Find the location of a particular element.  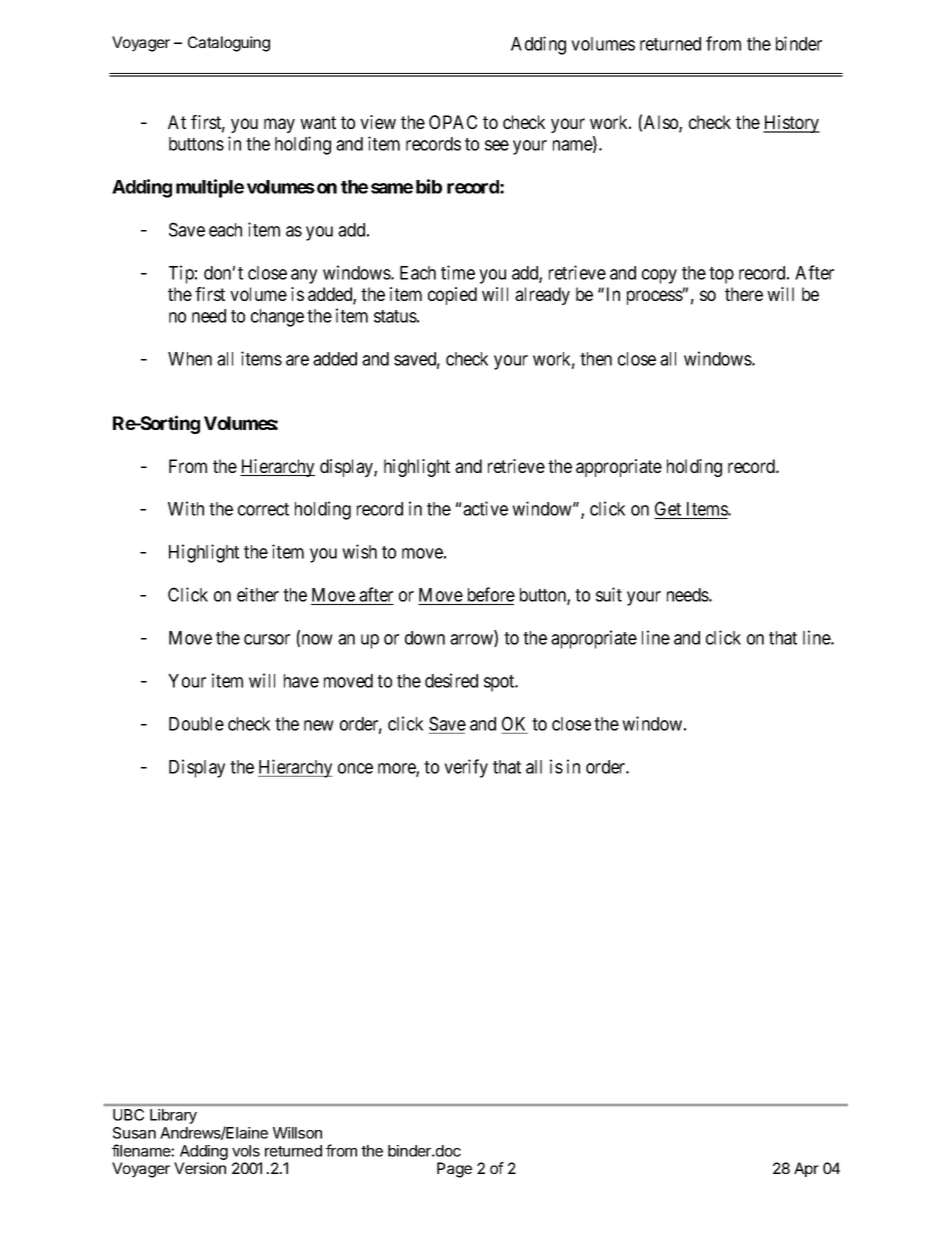

suit is located at coordinates (609, 594).
